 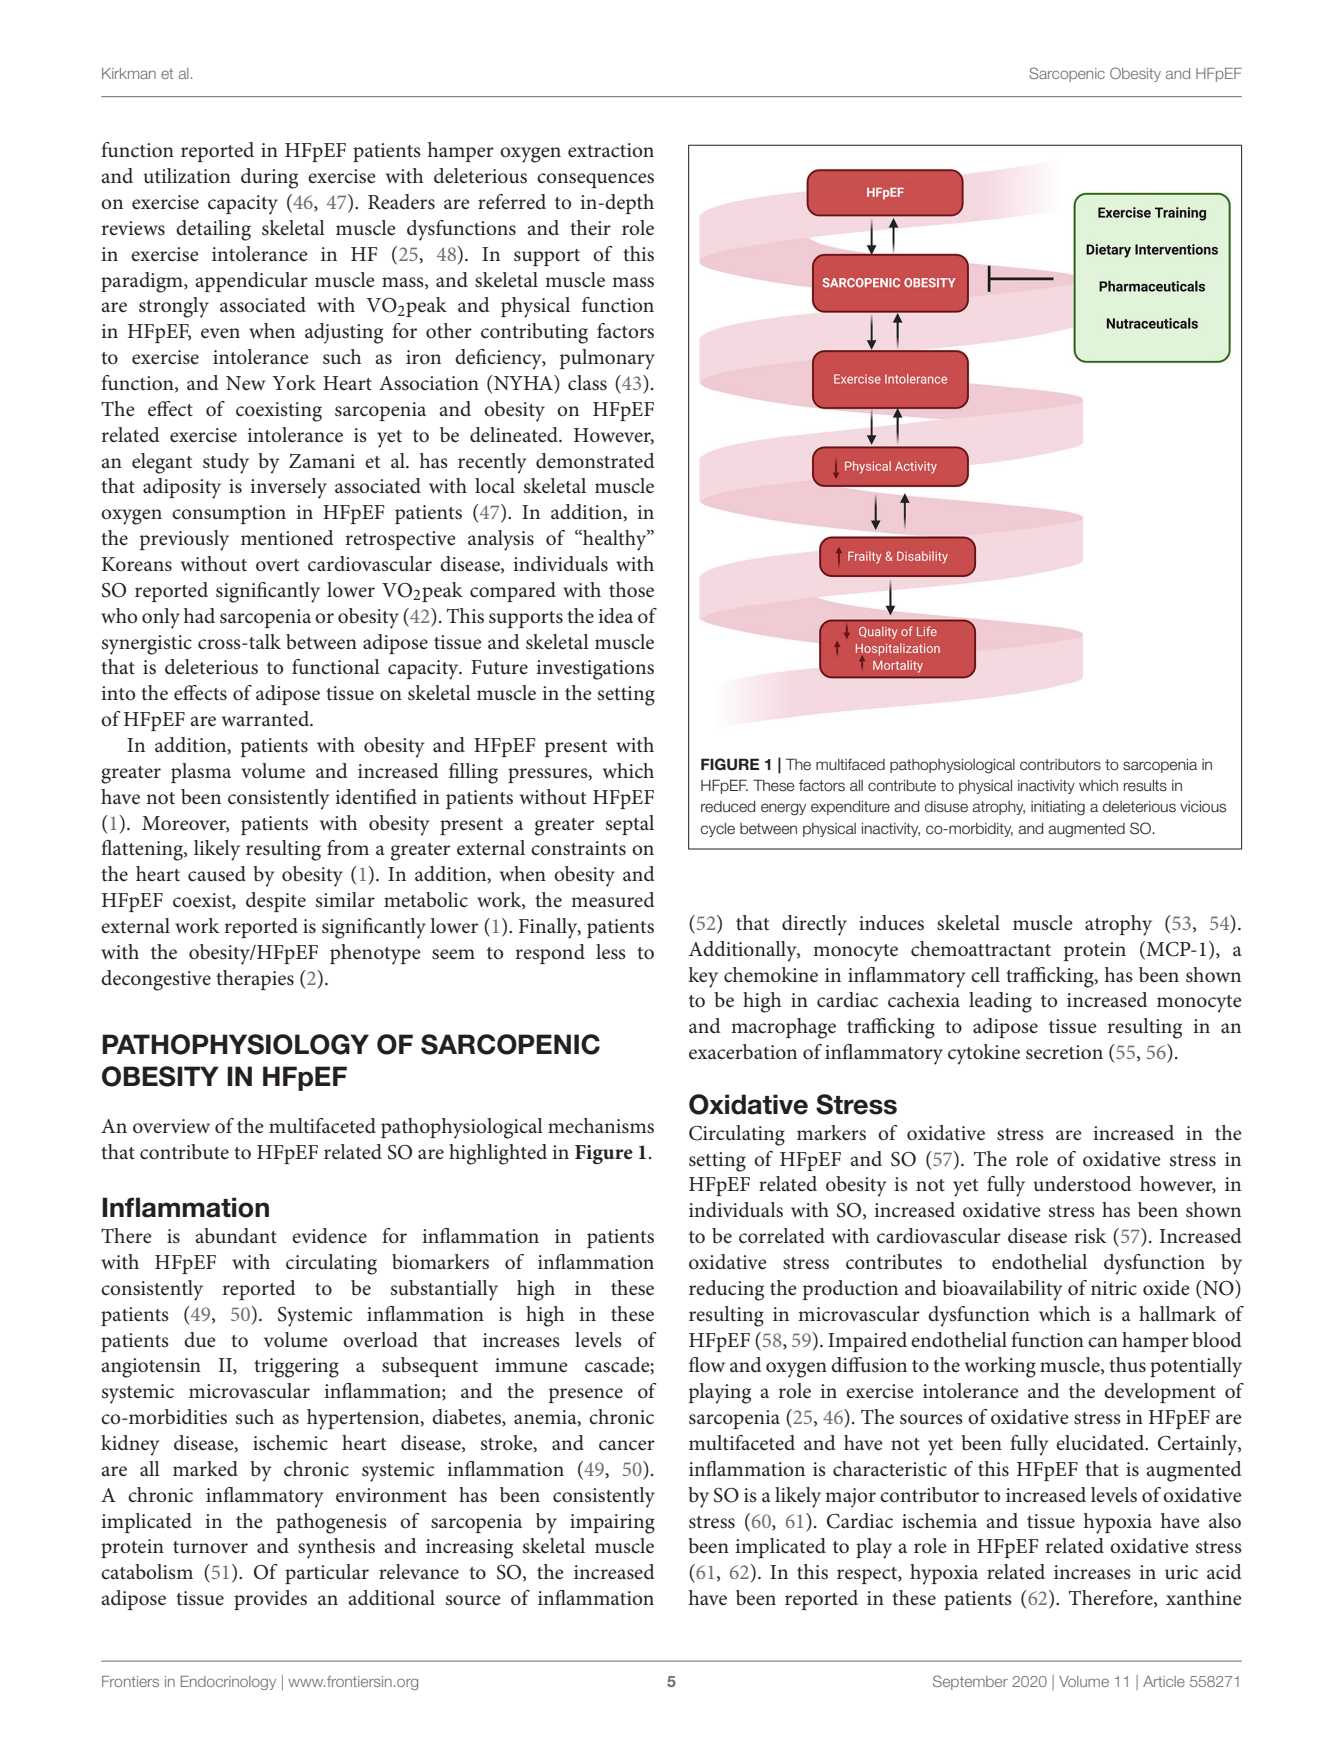 I want to click on caused, so click(x=217, y=874).
